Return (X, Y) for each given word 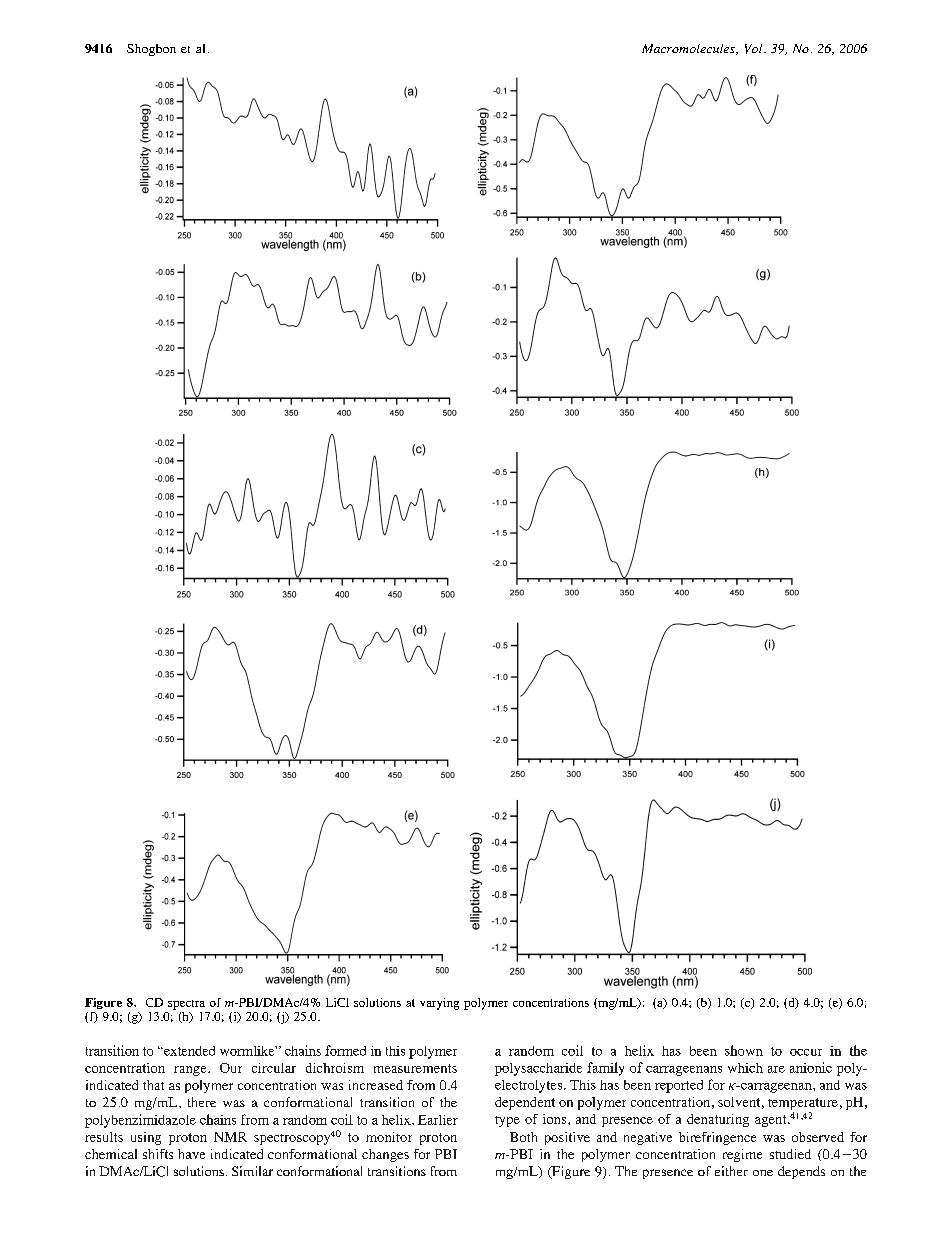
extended (188, 1051)
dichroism (335, 1068)
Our (231, 1068)
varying (439, 1004)
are (776, 1069)
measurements (415, 1068)
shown (744, 1050)
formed (345, 1050)
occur (806, 1052)
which (745, 1068)
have (191, 1154)
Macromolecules (689, 49)
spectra (186, 1005)
